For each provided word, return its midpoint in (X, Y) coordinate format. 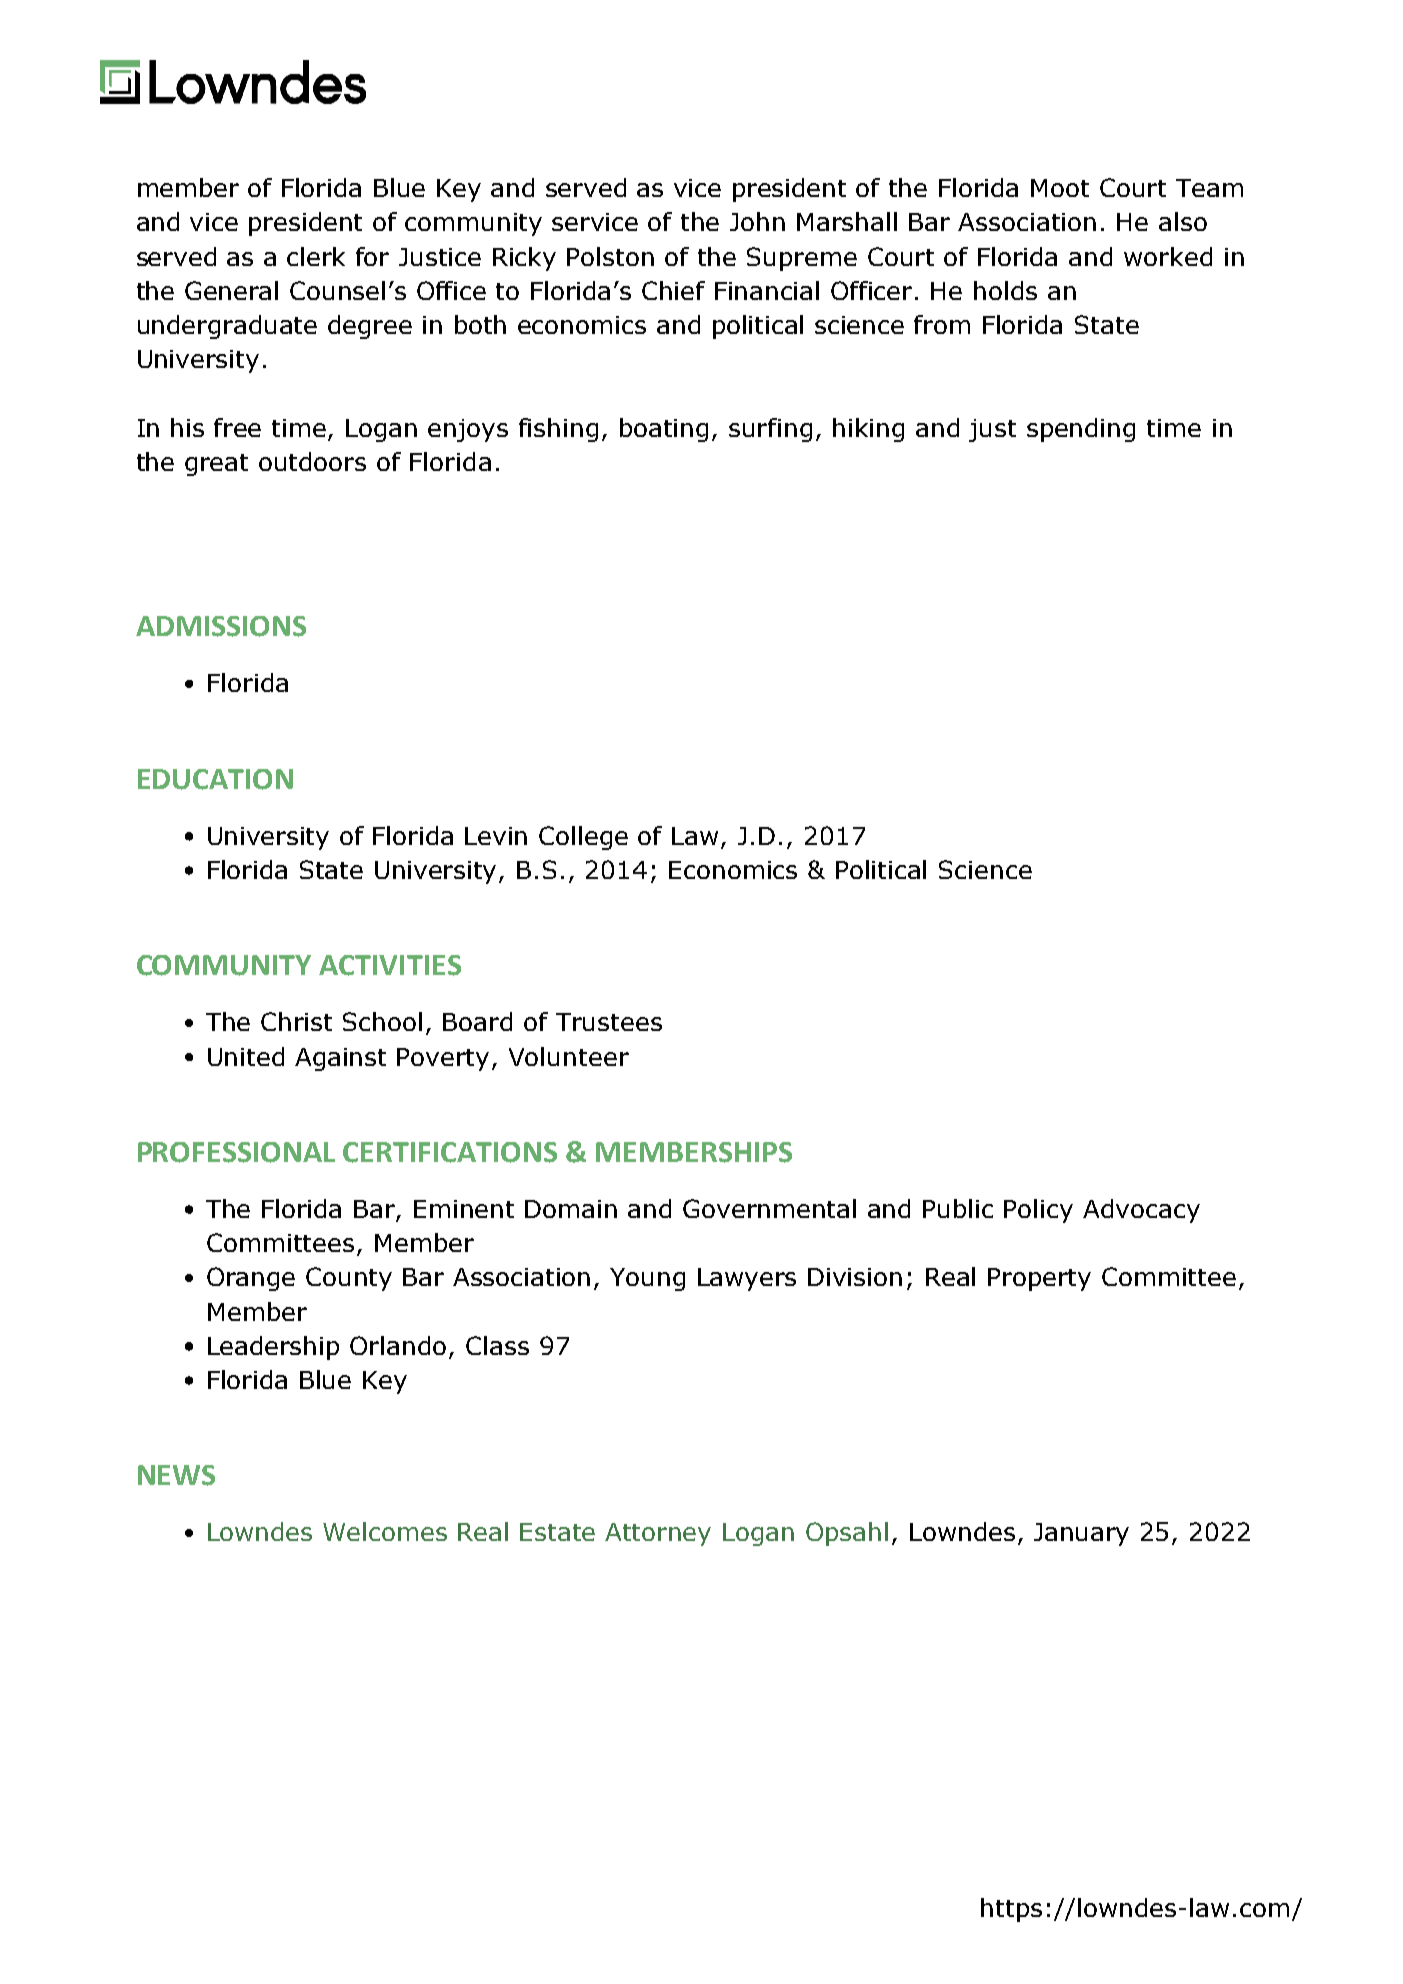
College (583, 838)
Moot (1060, 188)
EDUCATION (215, 779)
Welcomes (385, 1531)
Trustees (609, 1022)
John (757, 221)
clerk (316, 256)
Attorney (658, 1534)
